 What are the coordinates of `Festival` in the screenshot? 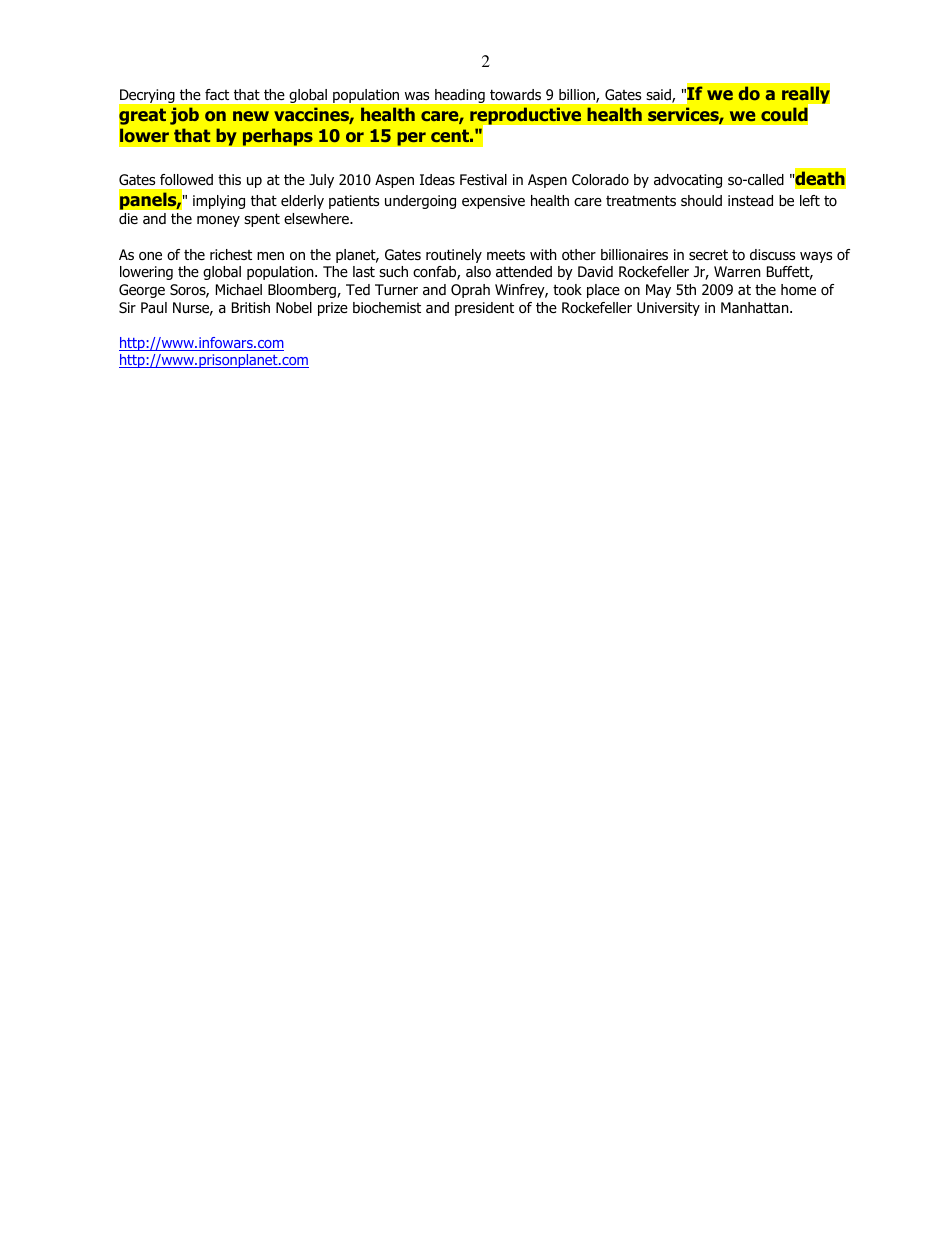 It's located at (483, 180).
